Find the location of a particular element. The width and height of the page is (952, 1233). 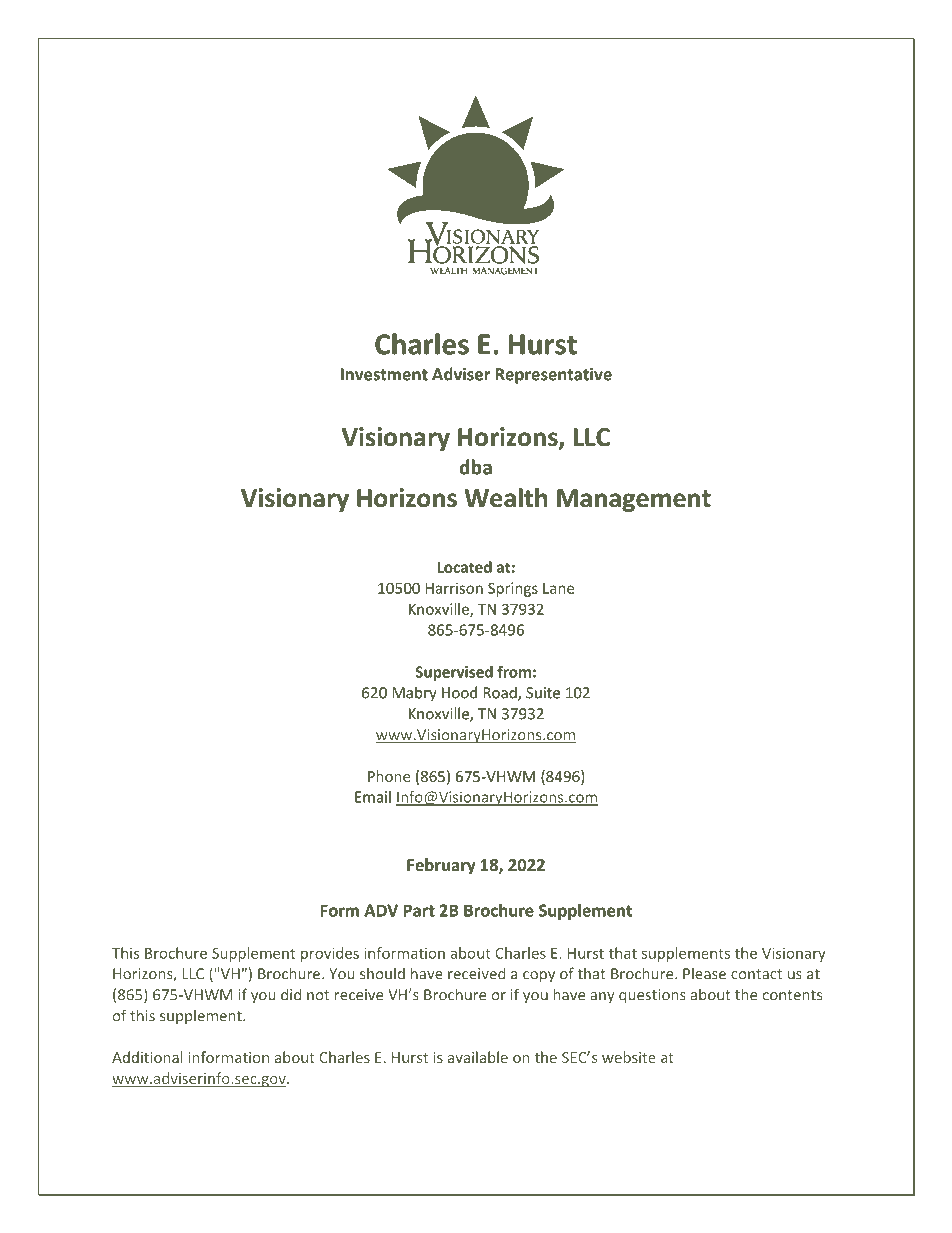

Please is located at coordinates (704, 973).
